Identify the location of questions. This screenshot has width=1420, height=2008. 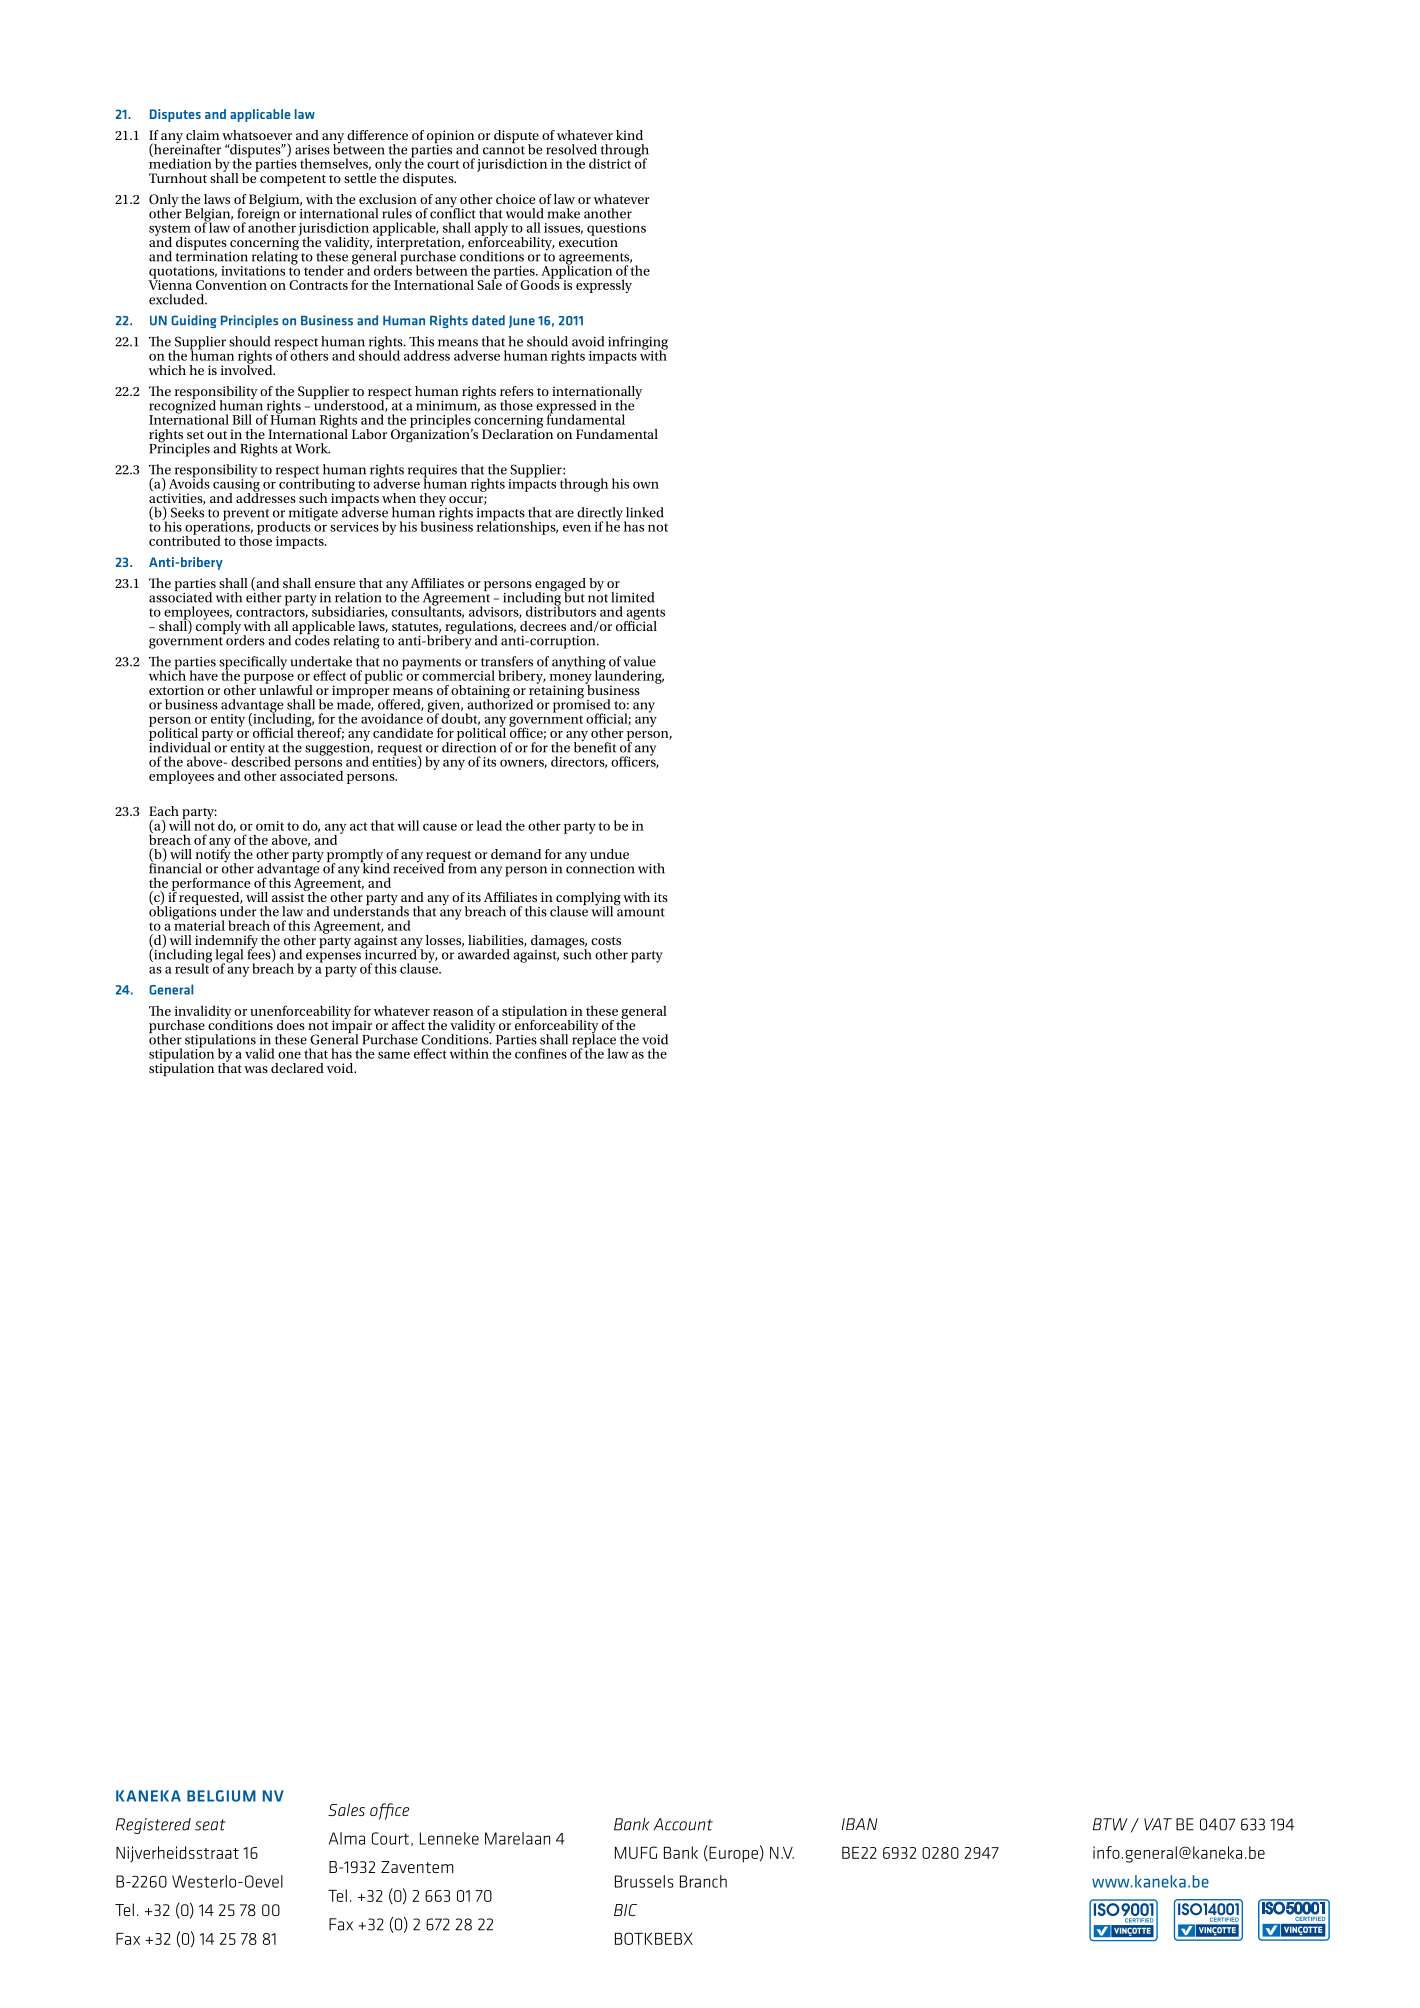
(616, 230).
